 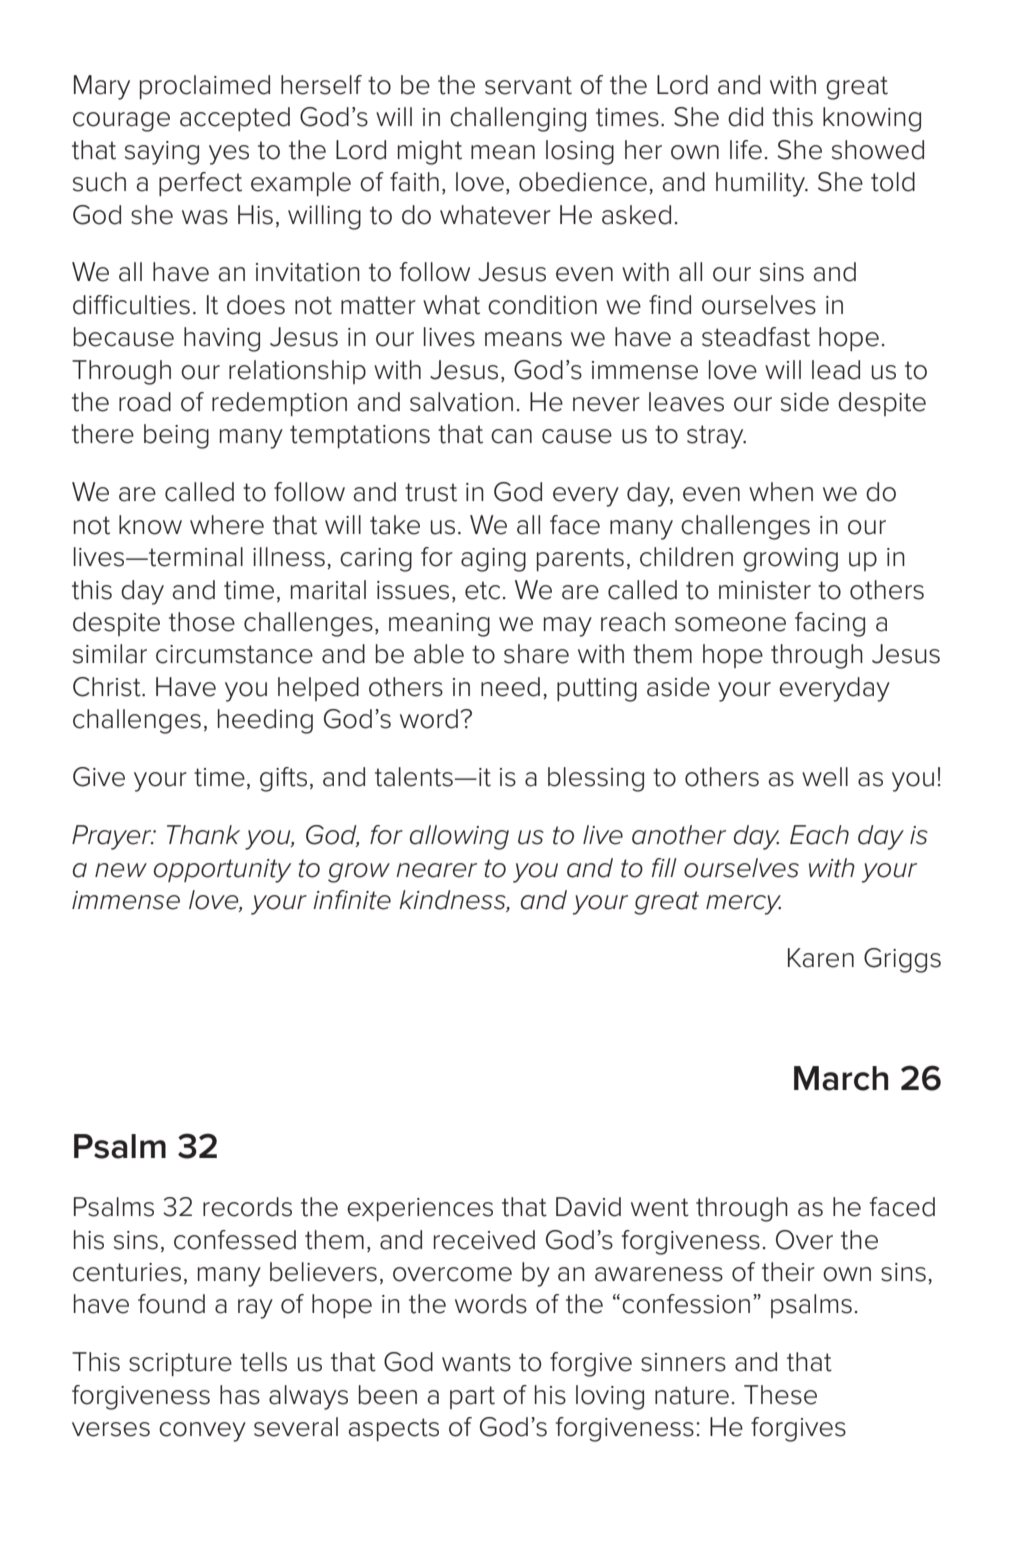 What do you see at coordinates (825, 777) in the image?
I see `well` at bounding box center [825, 777].
